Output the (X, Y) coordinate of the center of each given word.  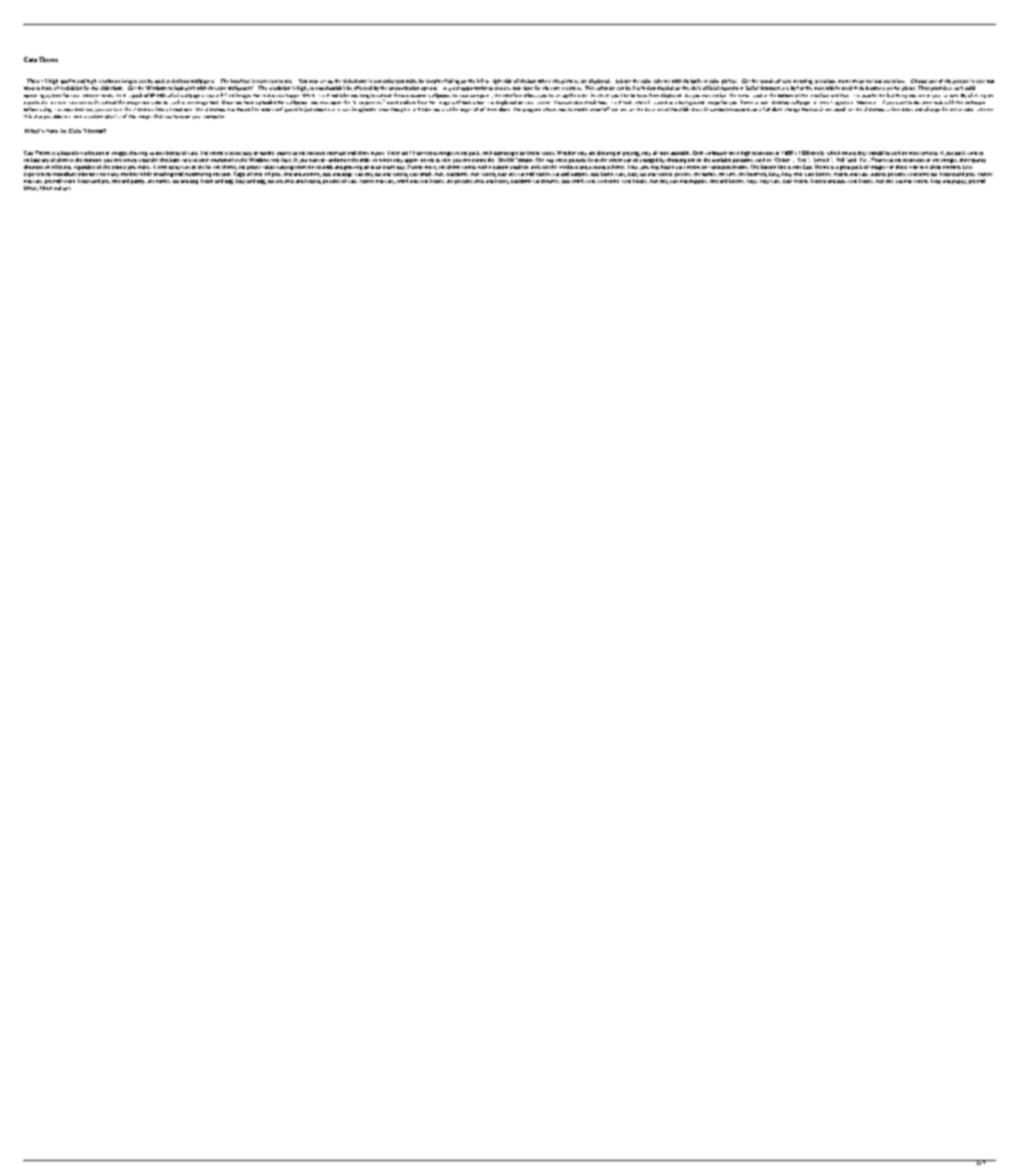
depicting (504, 154)
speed (839, 109)
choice (119, 167)
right (497, 81)
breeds (173, 153)
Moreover (866, 102)
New (52, 131)
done (504, 109)
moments (848, 81)
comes (469, 167)
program (532, 110)
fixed (63, 88)
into (160, 109)
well (895, 153)
